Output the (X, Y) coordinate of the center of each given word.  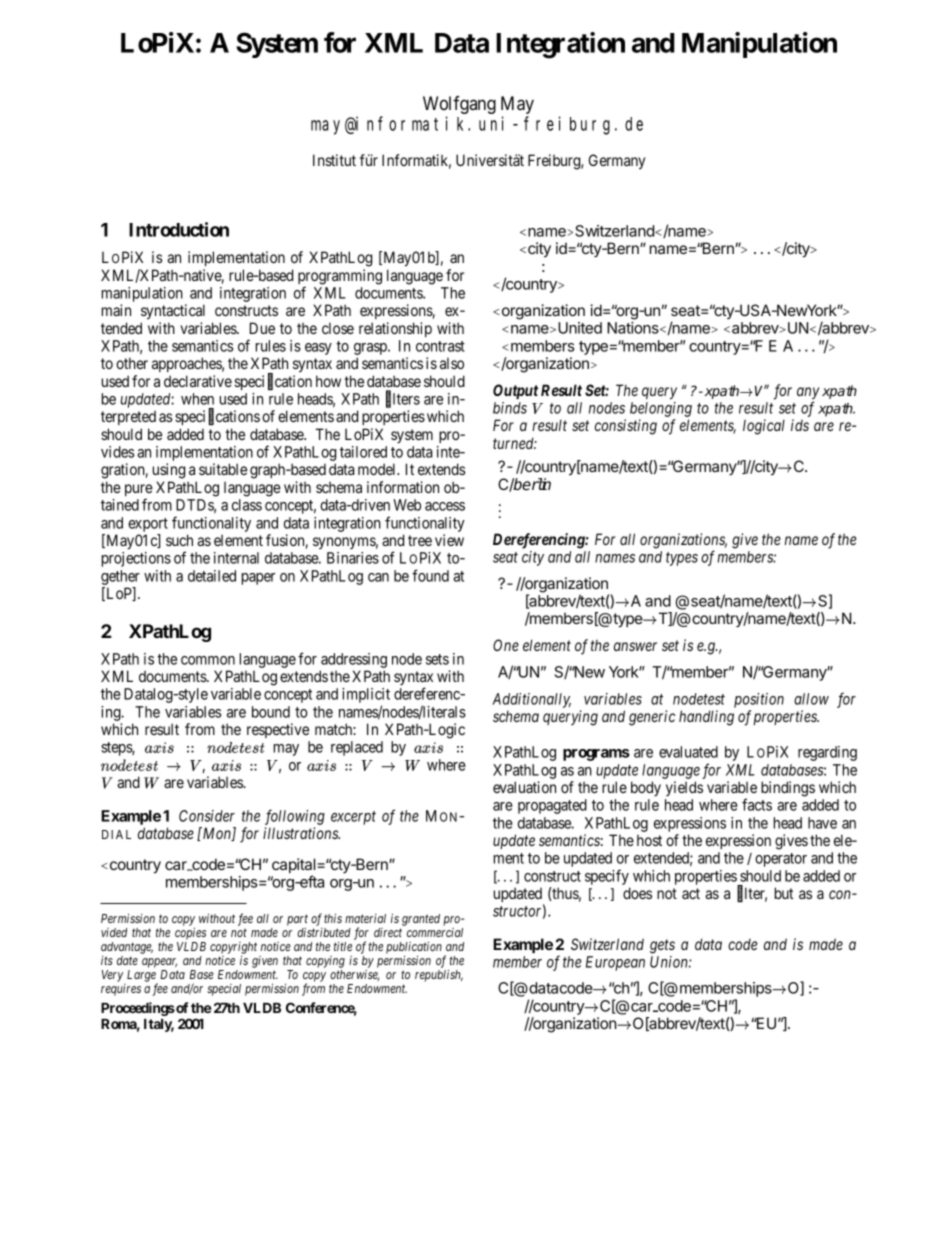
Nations (634, 328)
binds (510, 408)
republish (439, 976)
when (197, 399)
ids (800, 425)
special (224, 990)
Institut (334, 160)
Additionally (531, 700)
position (759, 700)
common (208, 660)
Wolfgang (459, 106)
